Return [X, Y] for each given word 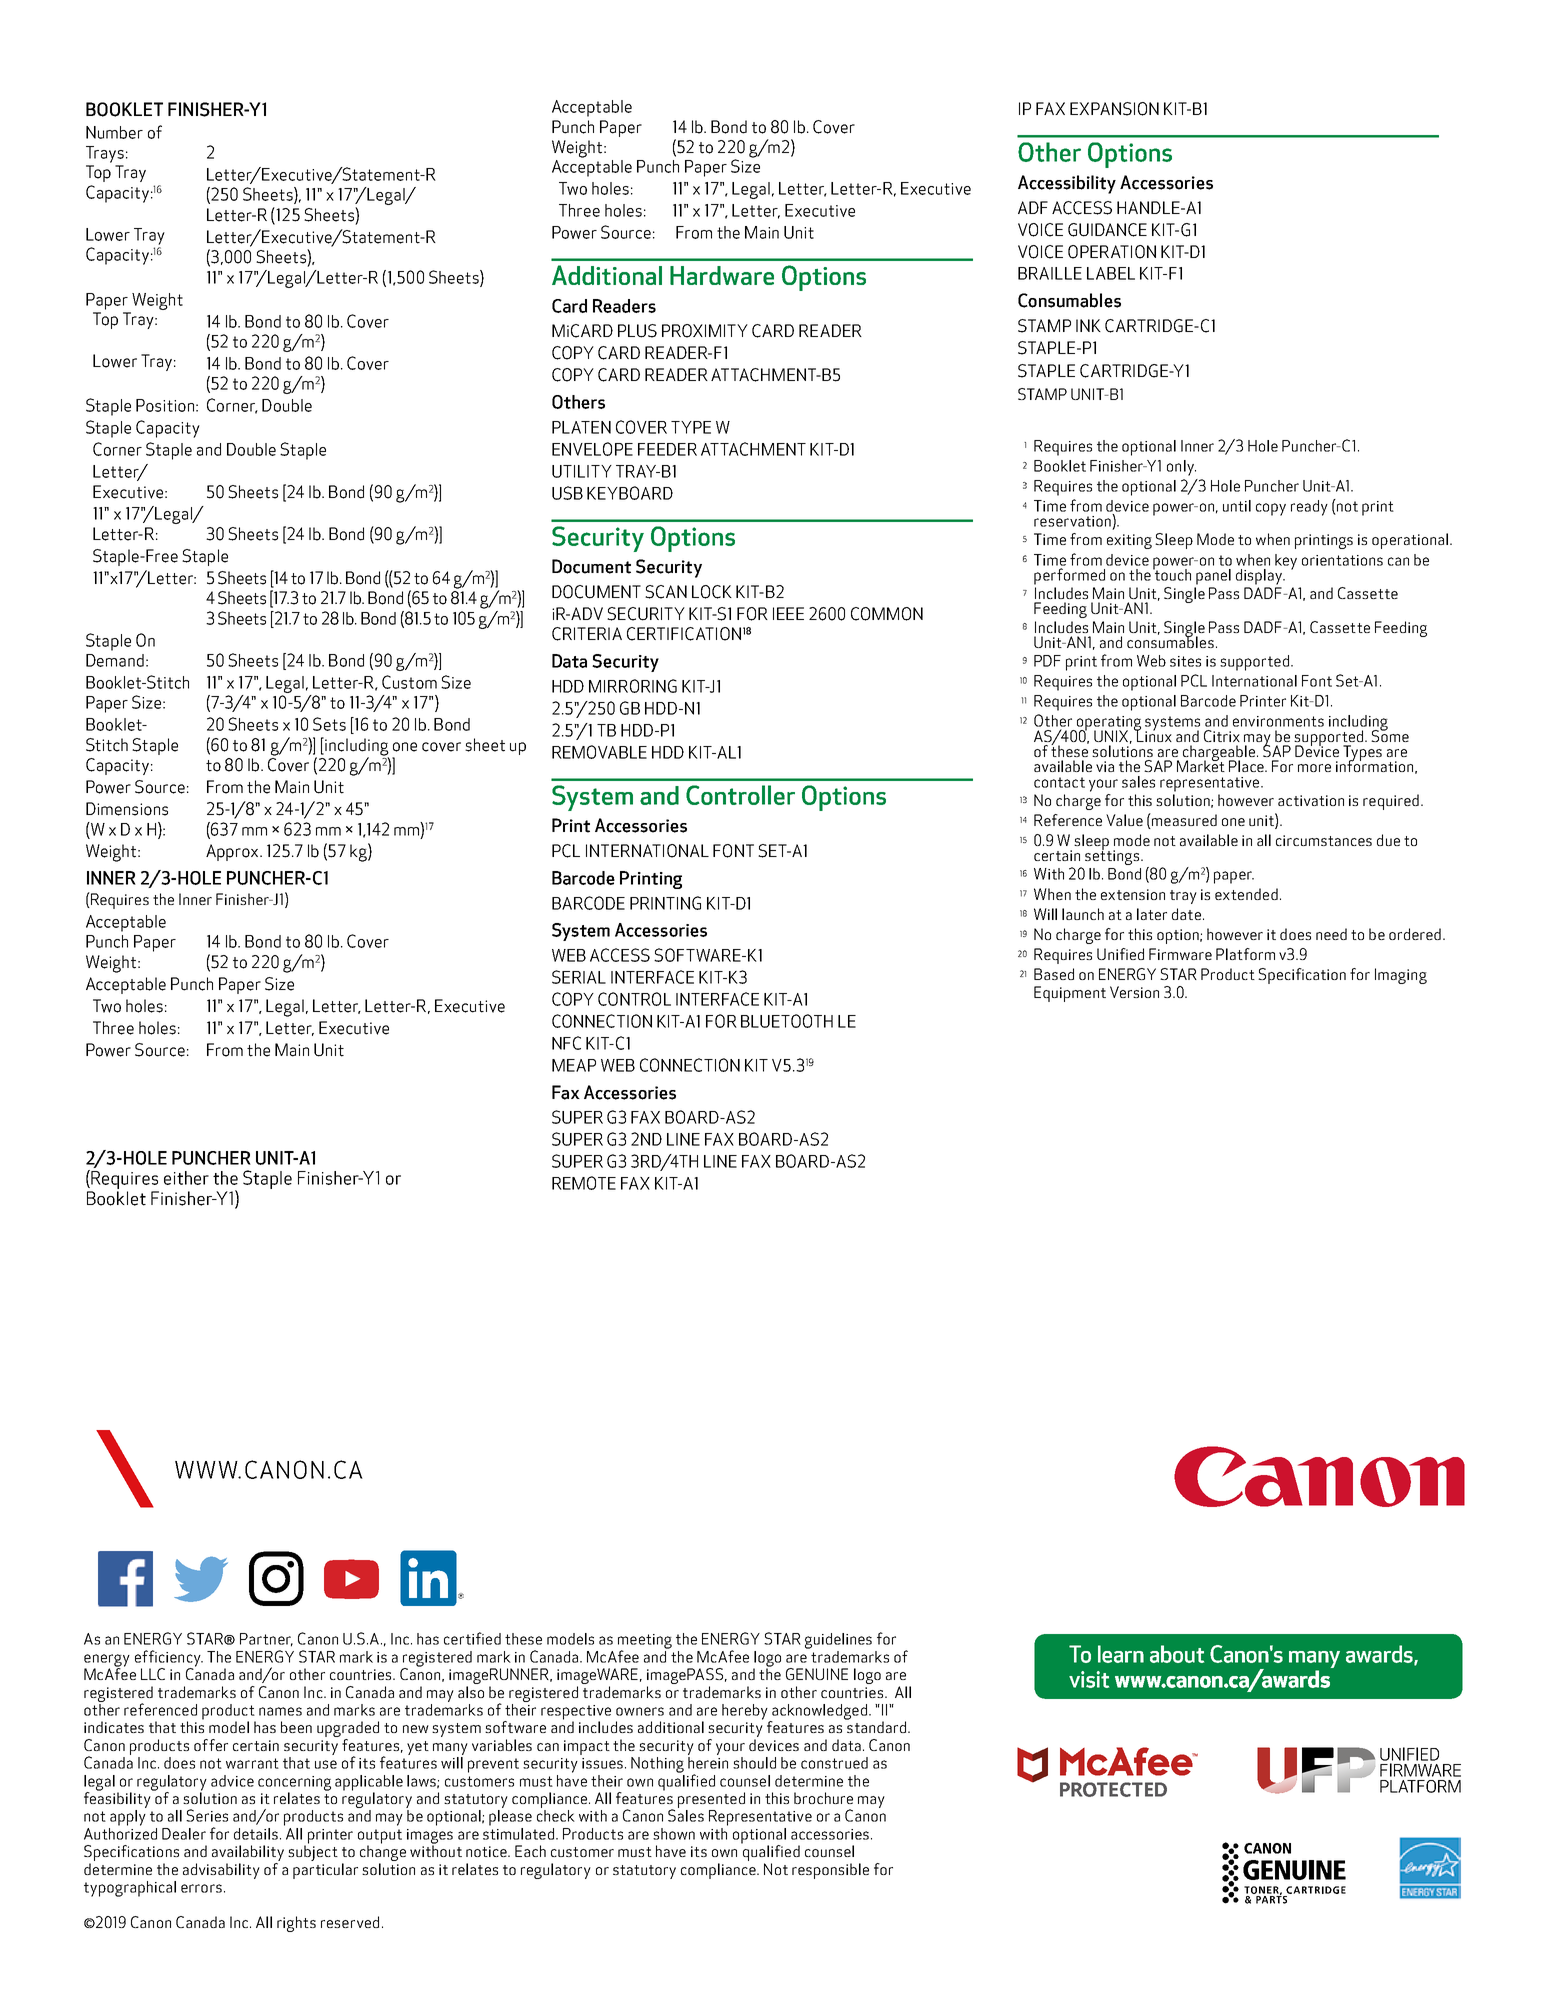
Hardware [722, 275]
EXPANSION [1114, 109]
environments [1278, 721]
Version [1134, 992]
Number [114, 132]
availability [248, 1853]
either [186, 1178]
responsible [830, 1871]
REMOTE [584, 1183]
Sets [329, 724]
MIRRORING [633, 686]
